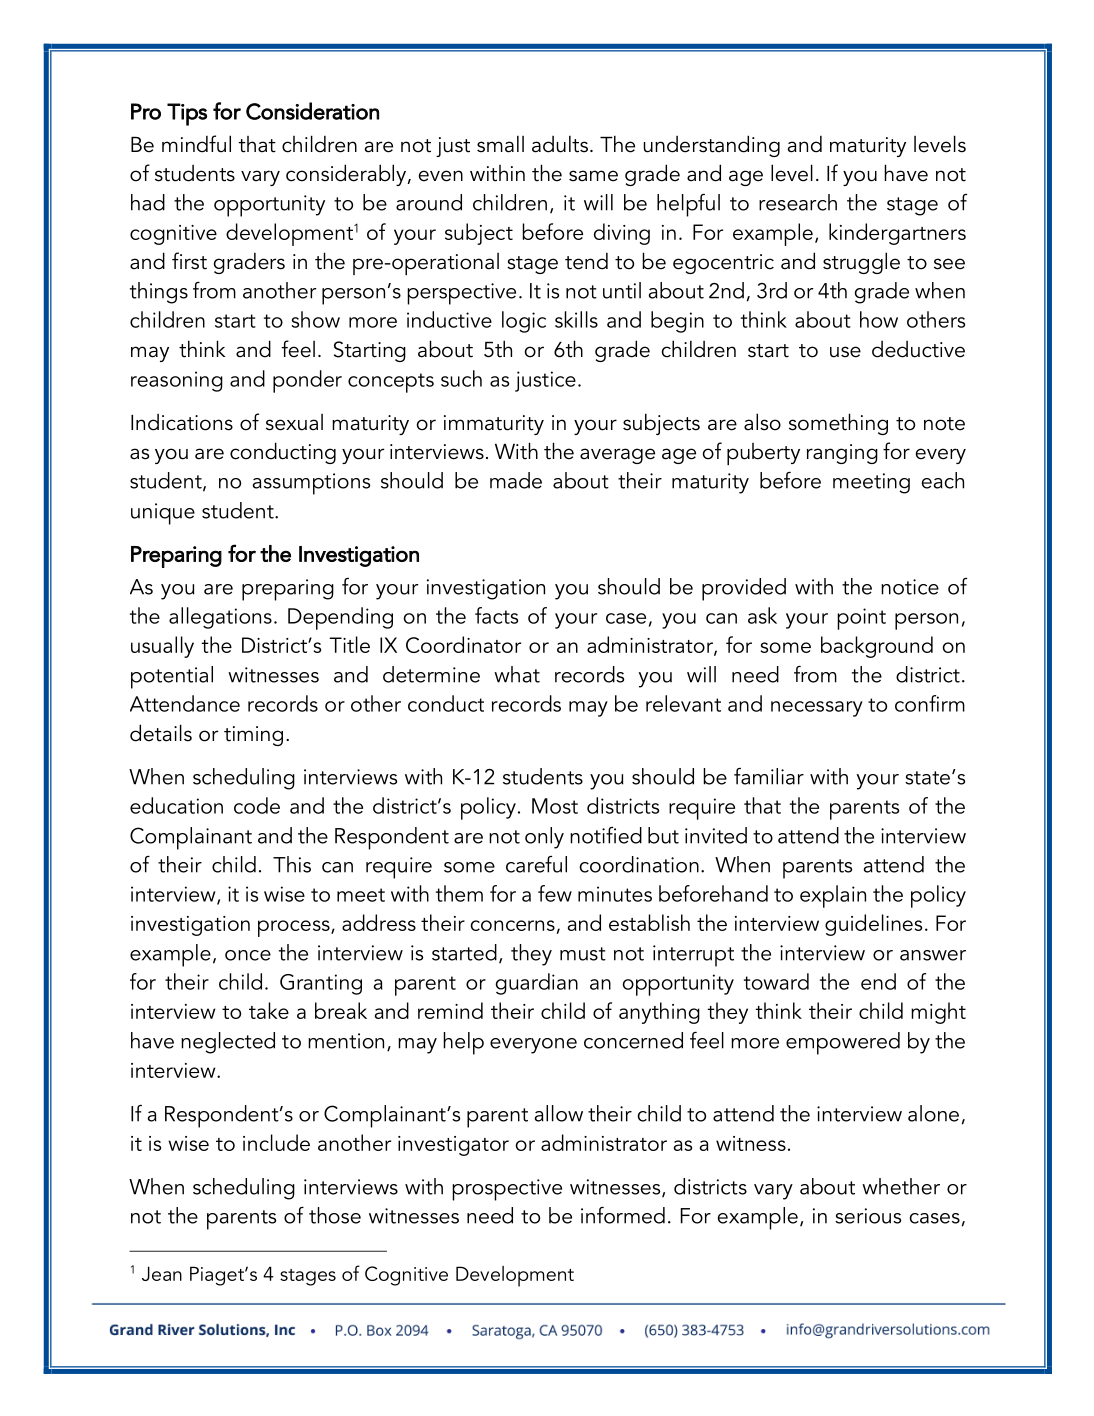 The width and height of the image is (1094, 1416). I want to click on research, so click(798, 202).
